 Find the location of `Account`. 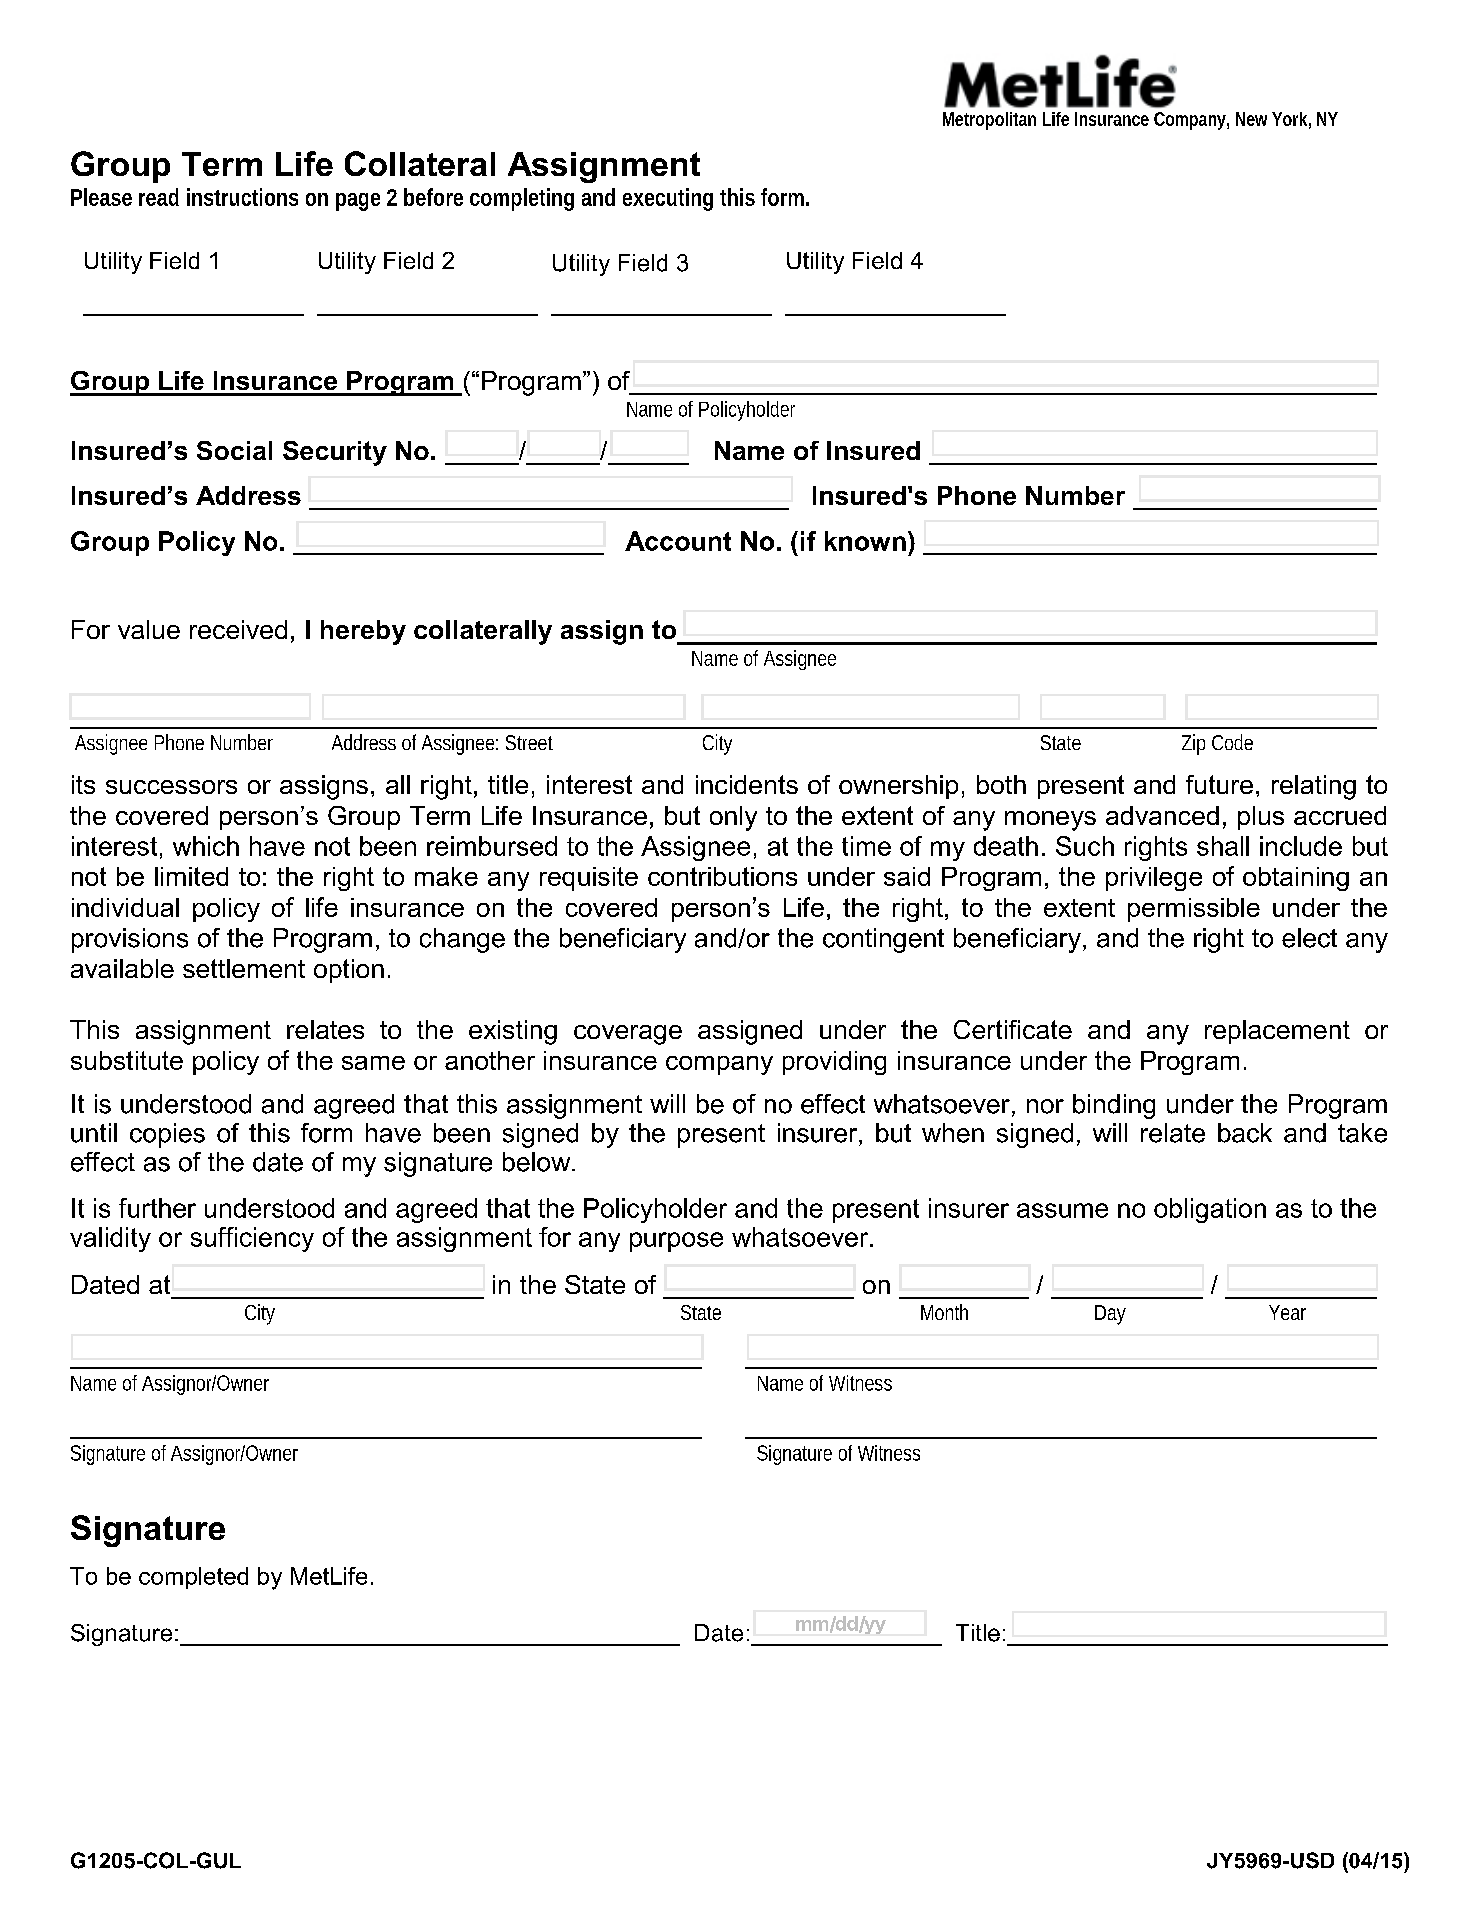

Account is located at coordinates (678, 541).
